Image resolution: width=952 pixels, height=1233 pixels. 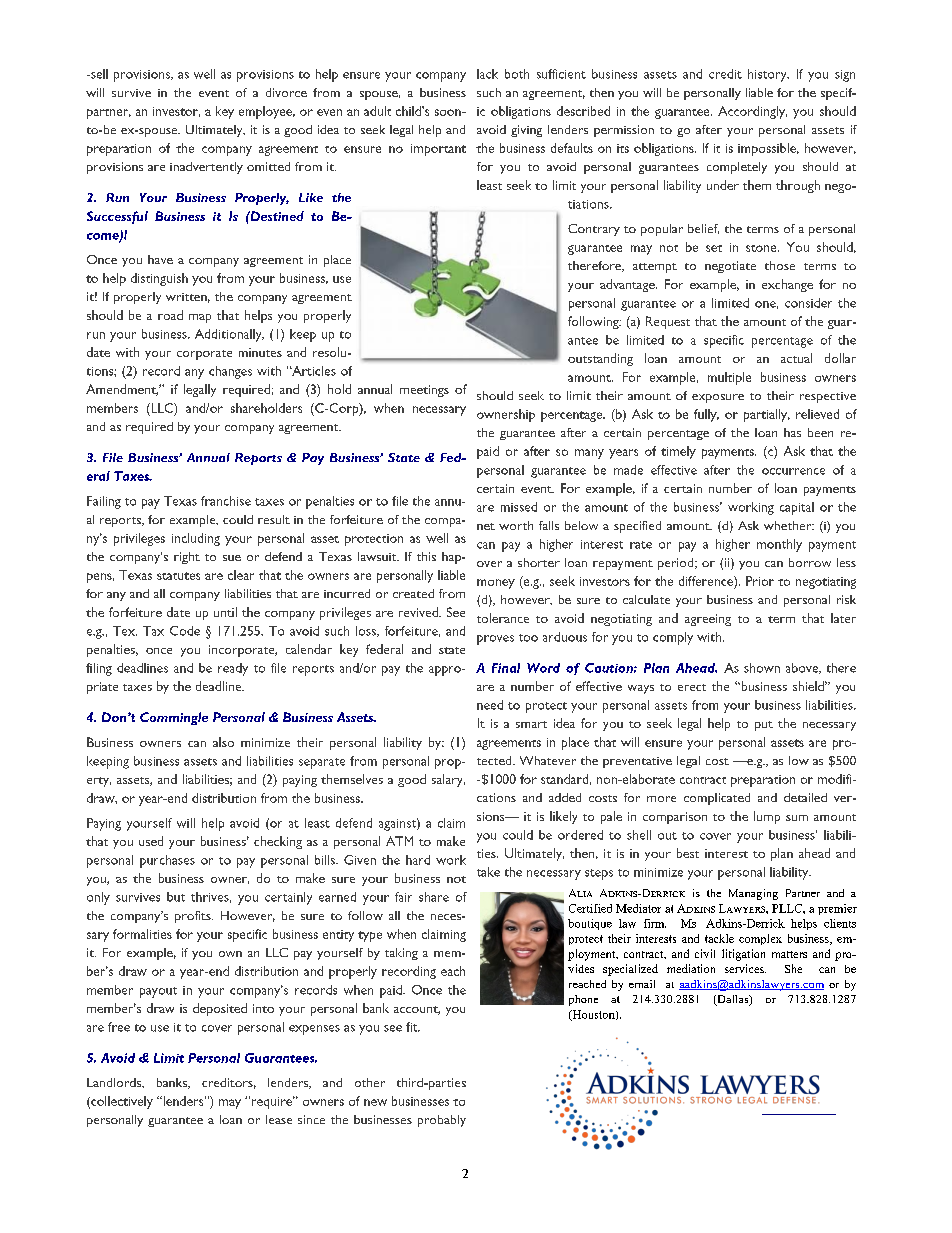 What do you see at coordinates (115, 1083) in the screenshot?
I see `Landlords` at bounding box center [115, 1083].
